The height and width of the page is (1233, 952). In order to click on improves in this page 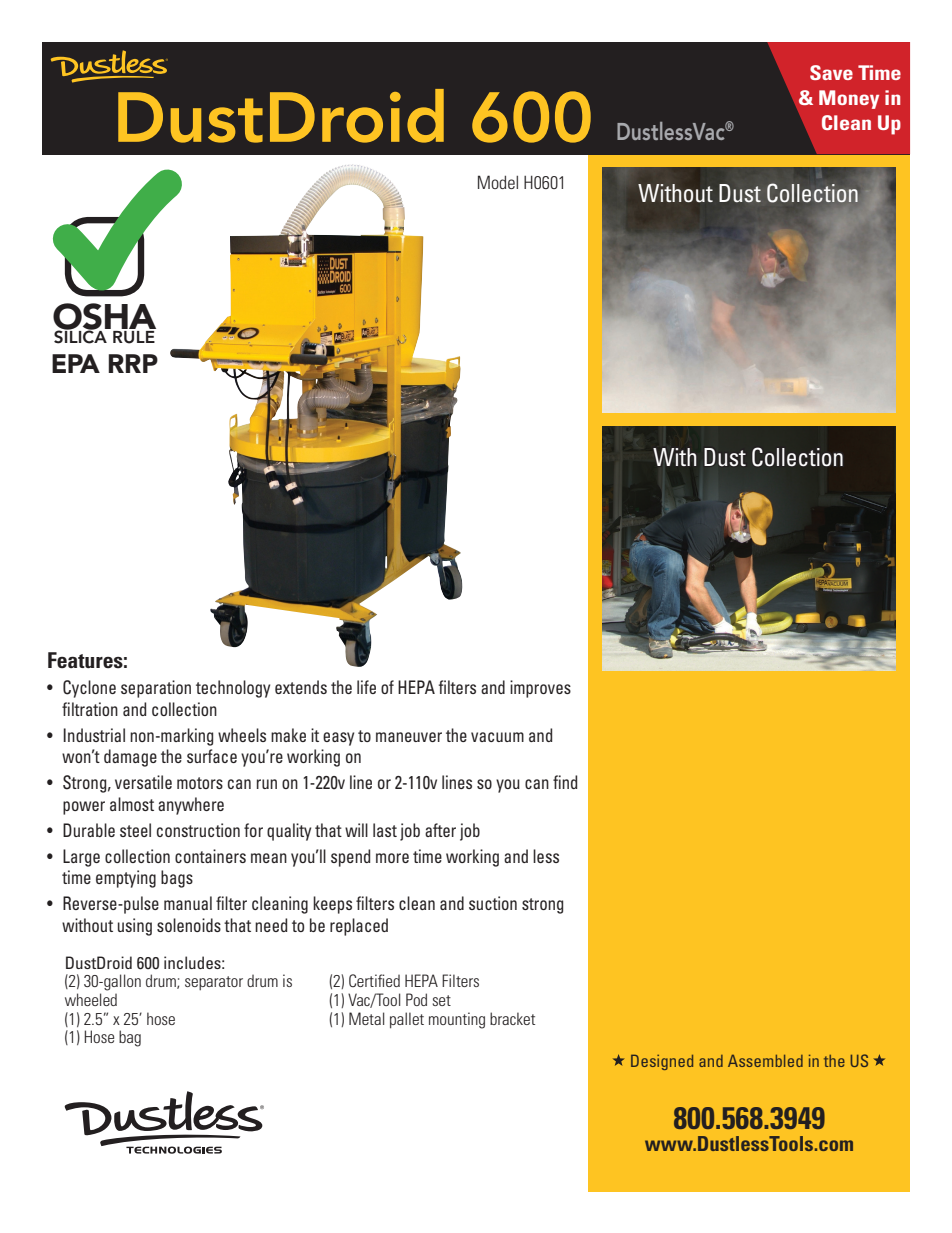, I will do `click(540, 689)`.
